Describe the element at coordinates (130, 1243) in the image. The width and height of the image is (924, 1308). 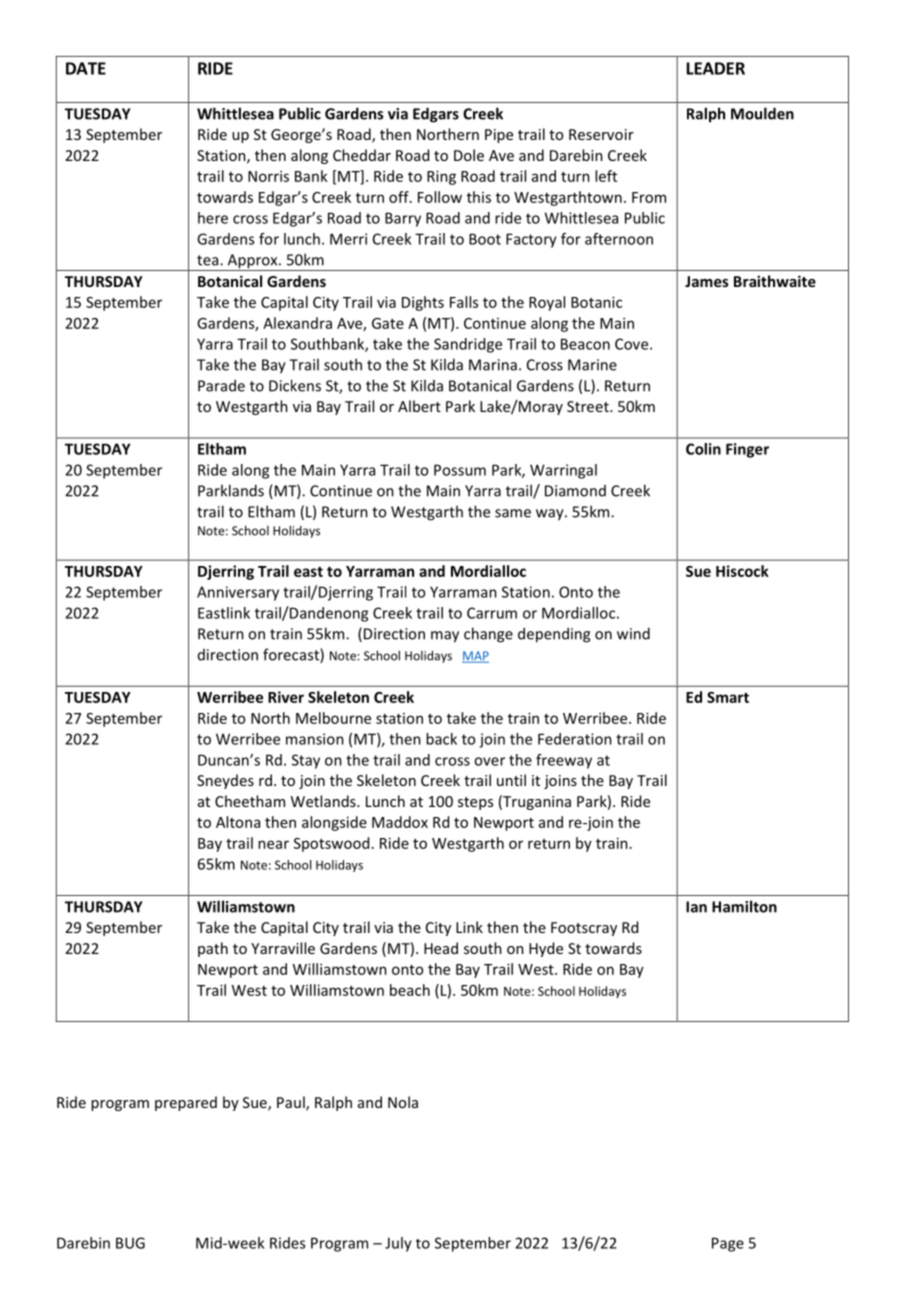
I see `BUG` at that location.
